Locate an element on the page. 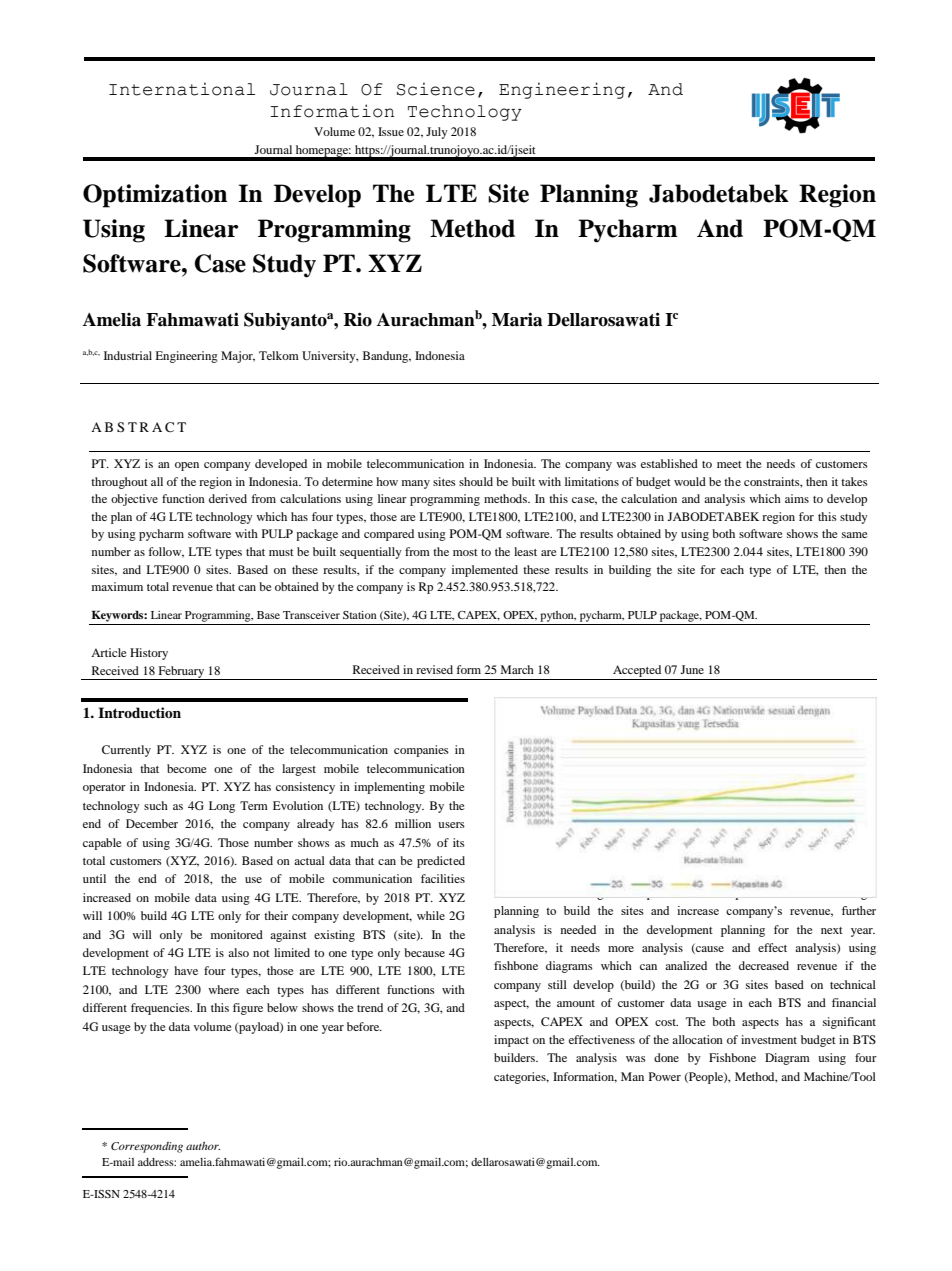 Image resolution: width=952 pixels, height=1271 pixels. July is located at coordinates (437, 133).
